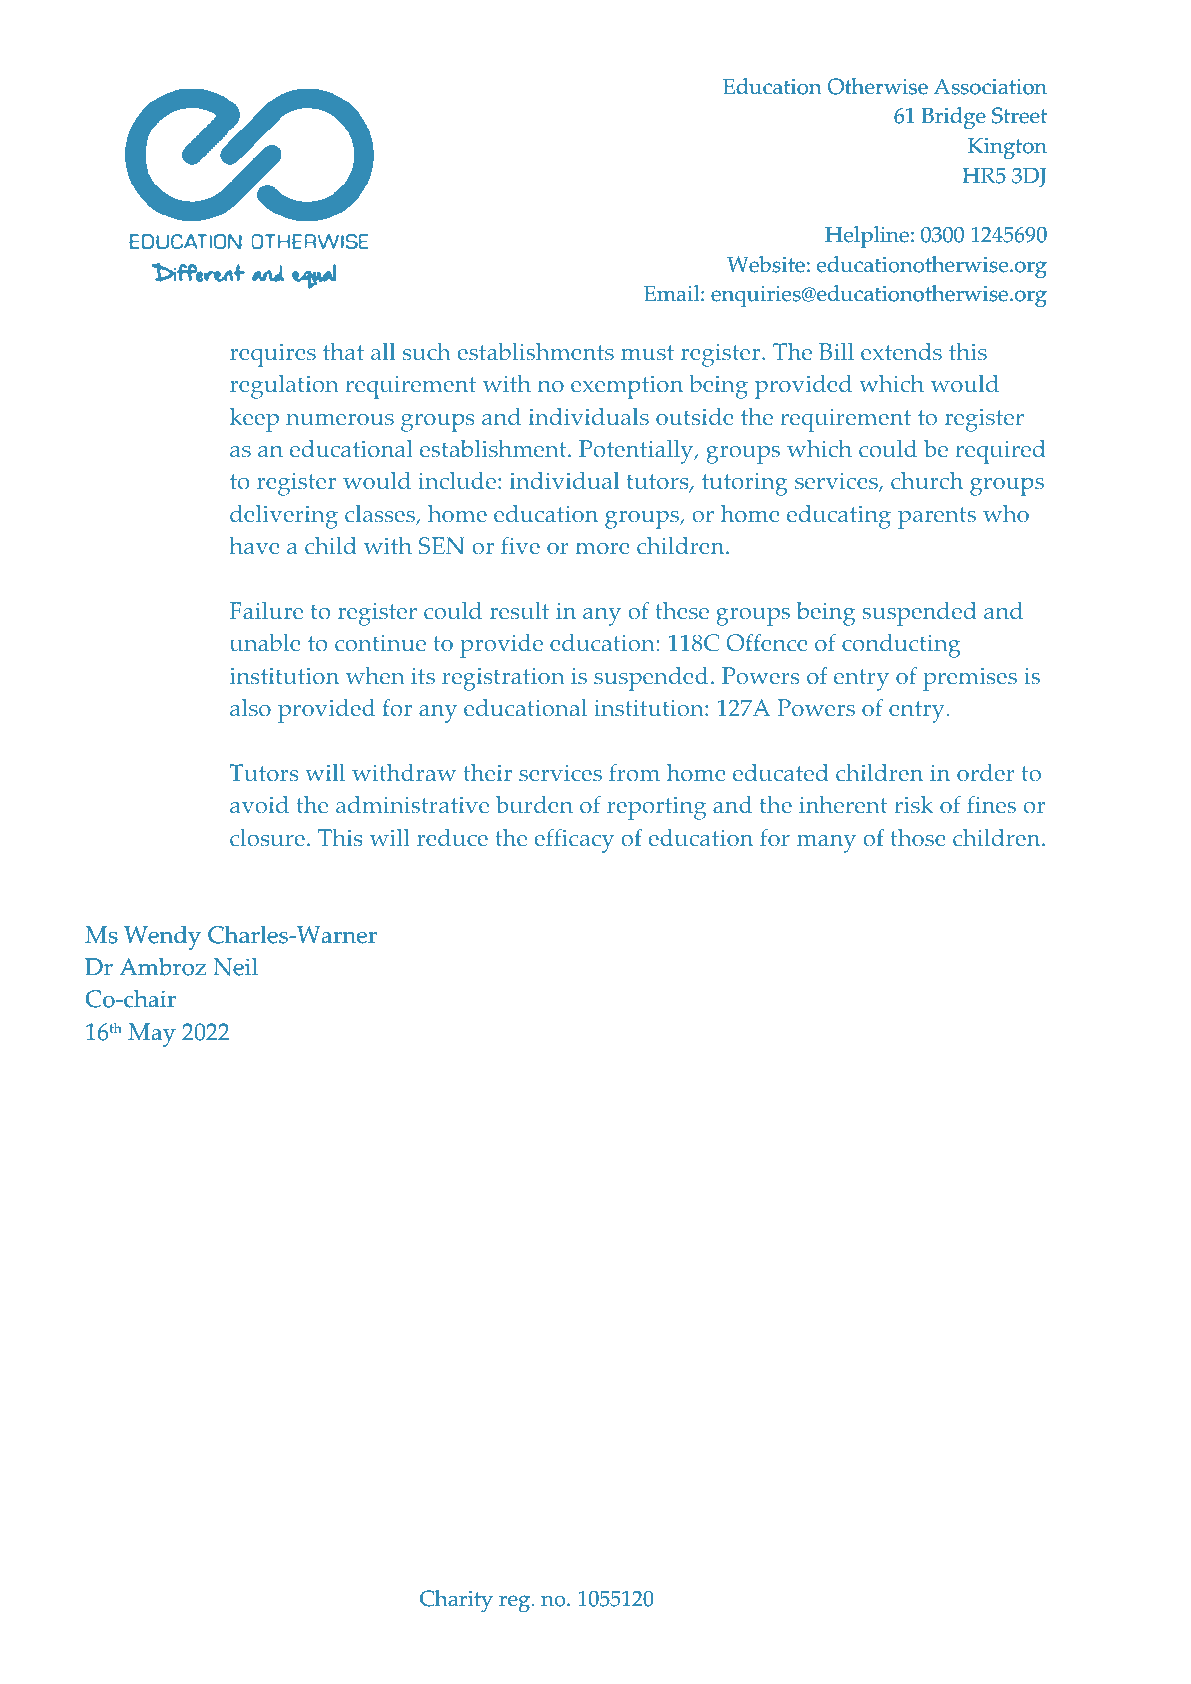 This page has width=1191, height=1684. Describe the element at coordinates (918, 838) in the page. I see `those` at that location.
